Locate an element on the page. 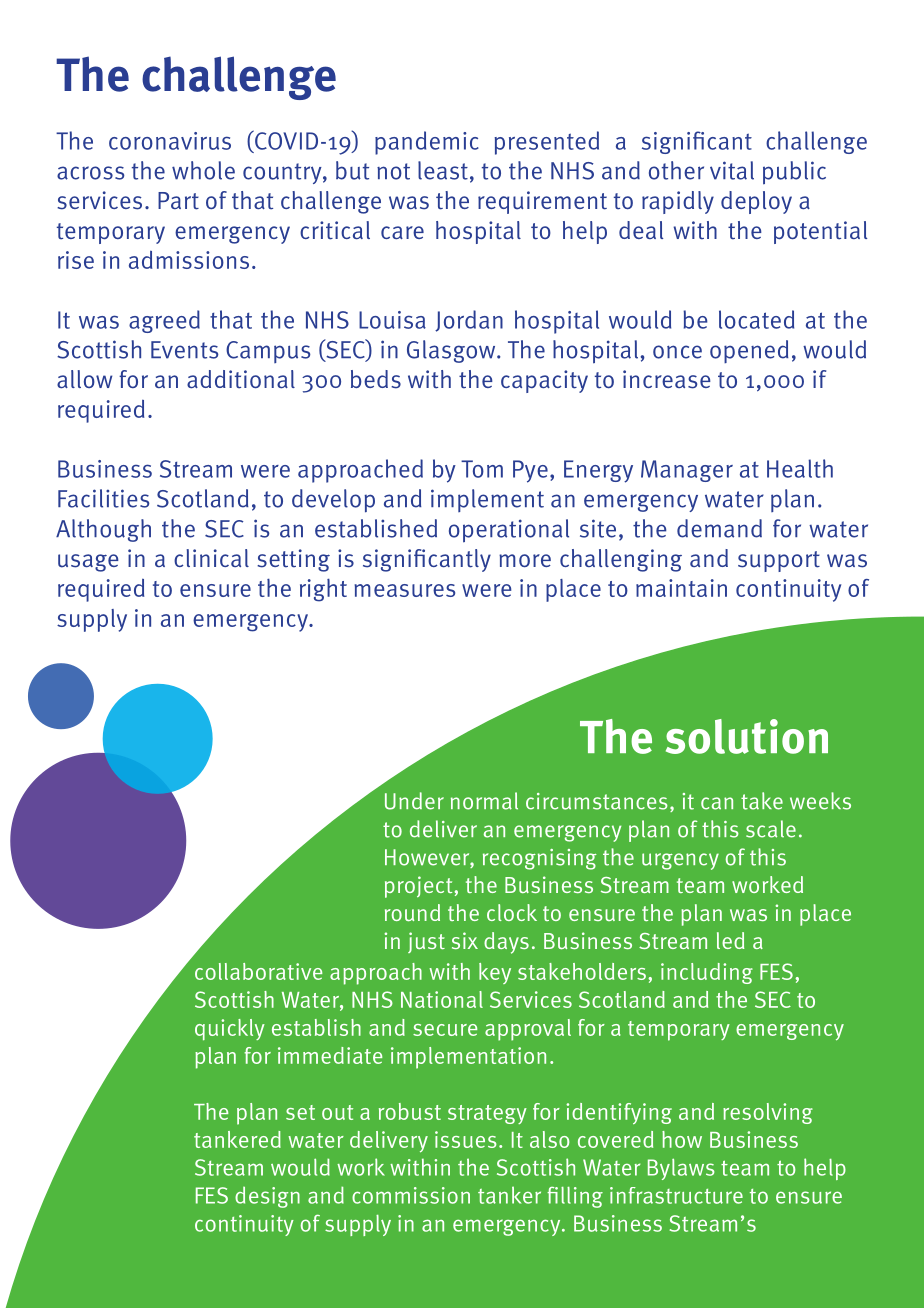 The width and height of the document is (924, 1308). whole is located at coordinates (203, 170).
